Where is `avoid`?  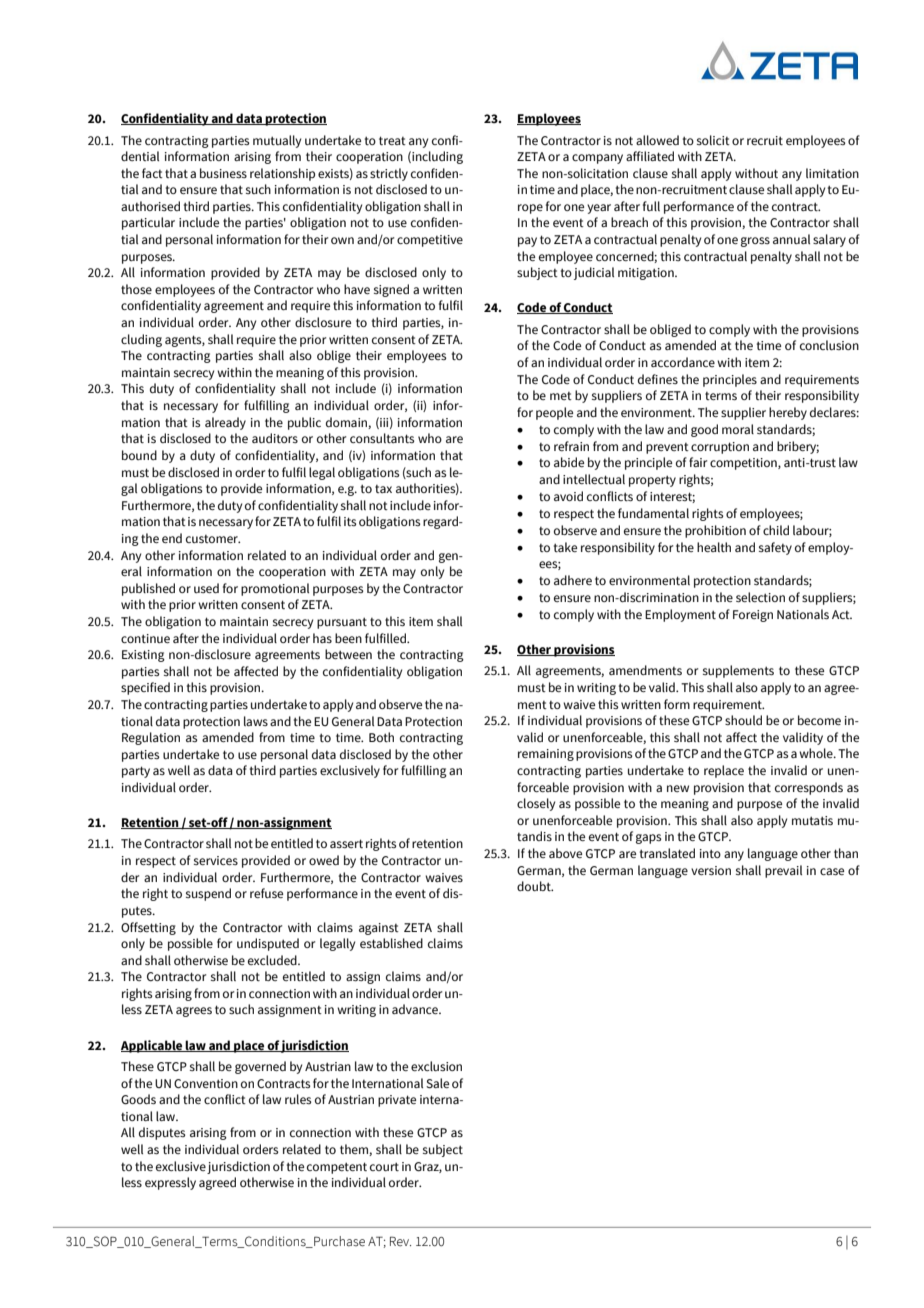 avoid is located at coordinates (568, 496).
